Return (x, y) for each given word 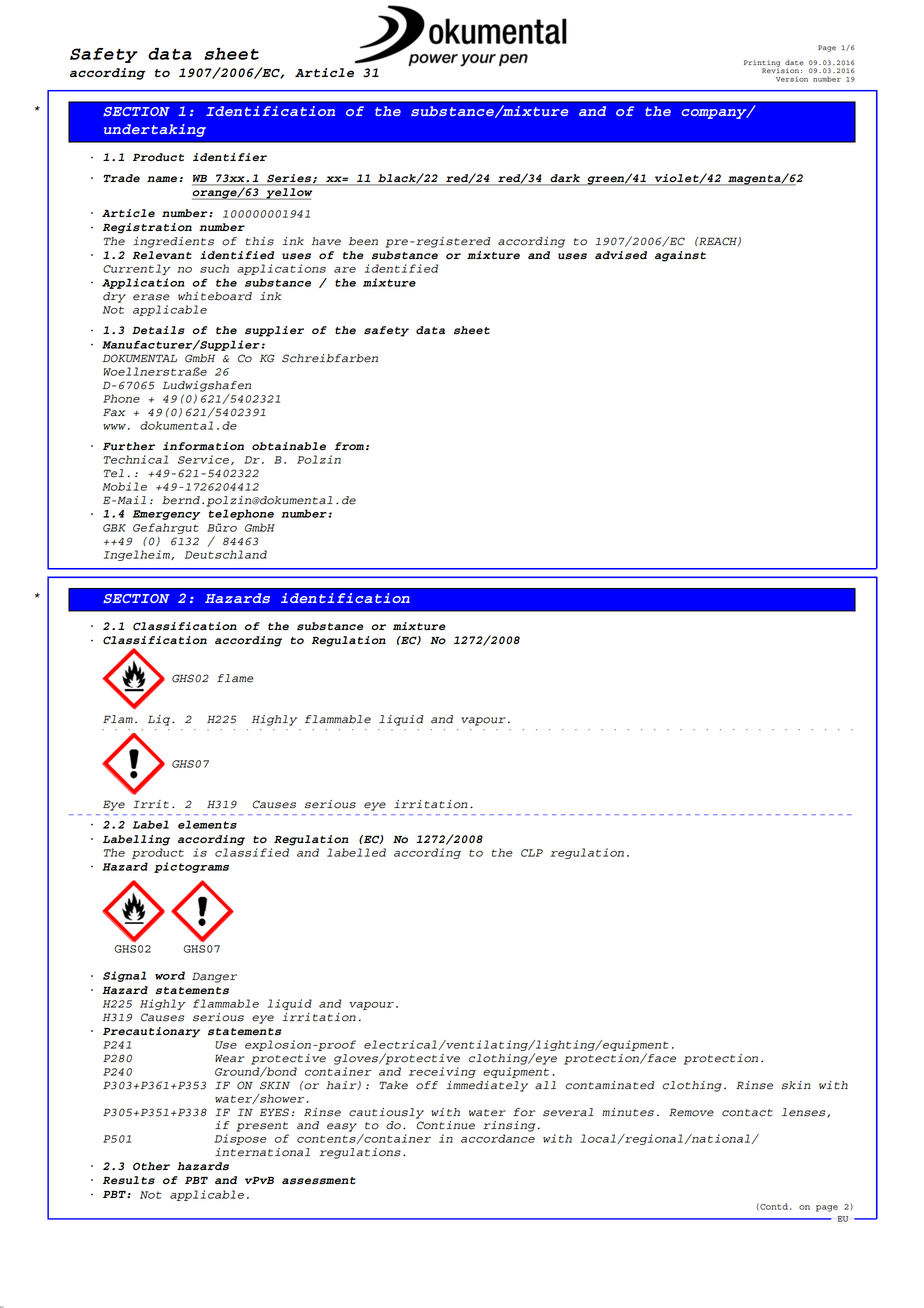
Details (158, 330)
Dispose (241, 1139)
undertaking (155, 130)
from (349, 446)
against (680, 256)
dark (565, 179)
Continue (446, 1125)
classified (252, 852)
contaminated (609, 1085)
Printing (762, 64)
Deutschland (226, 554)
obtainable (289, 446)
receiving (442, 1072)
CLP (532, 853)
